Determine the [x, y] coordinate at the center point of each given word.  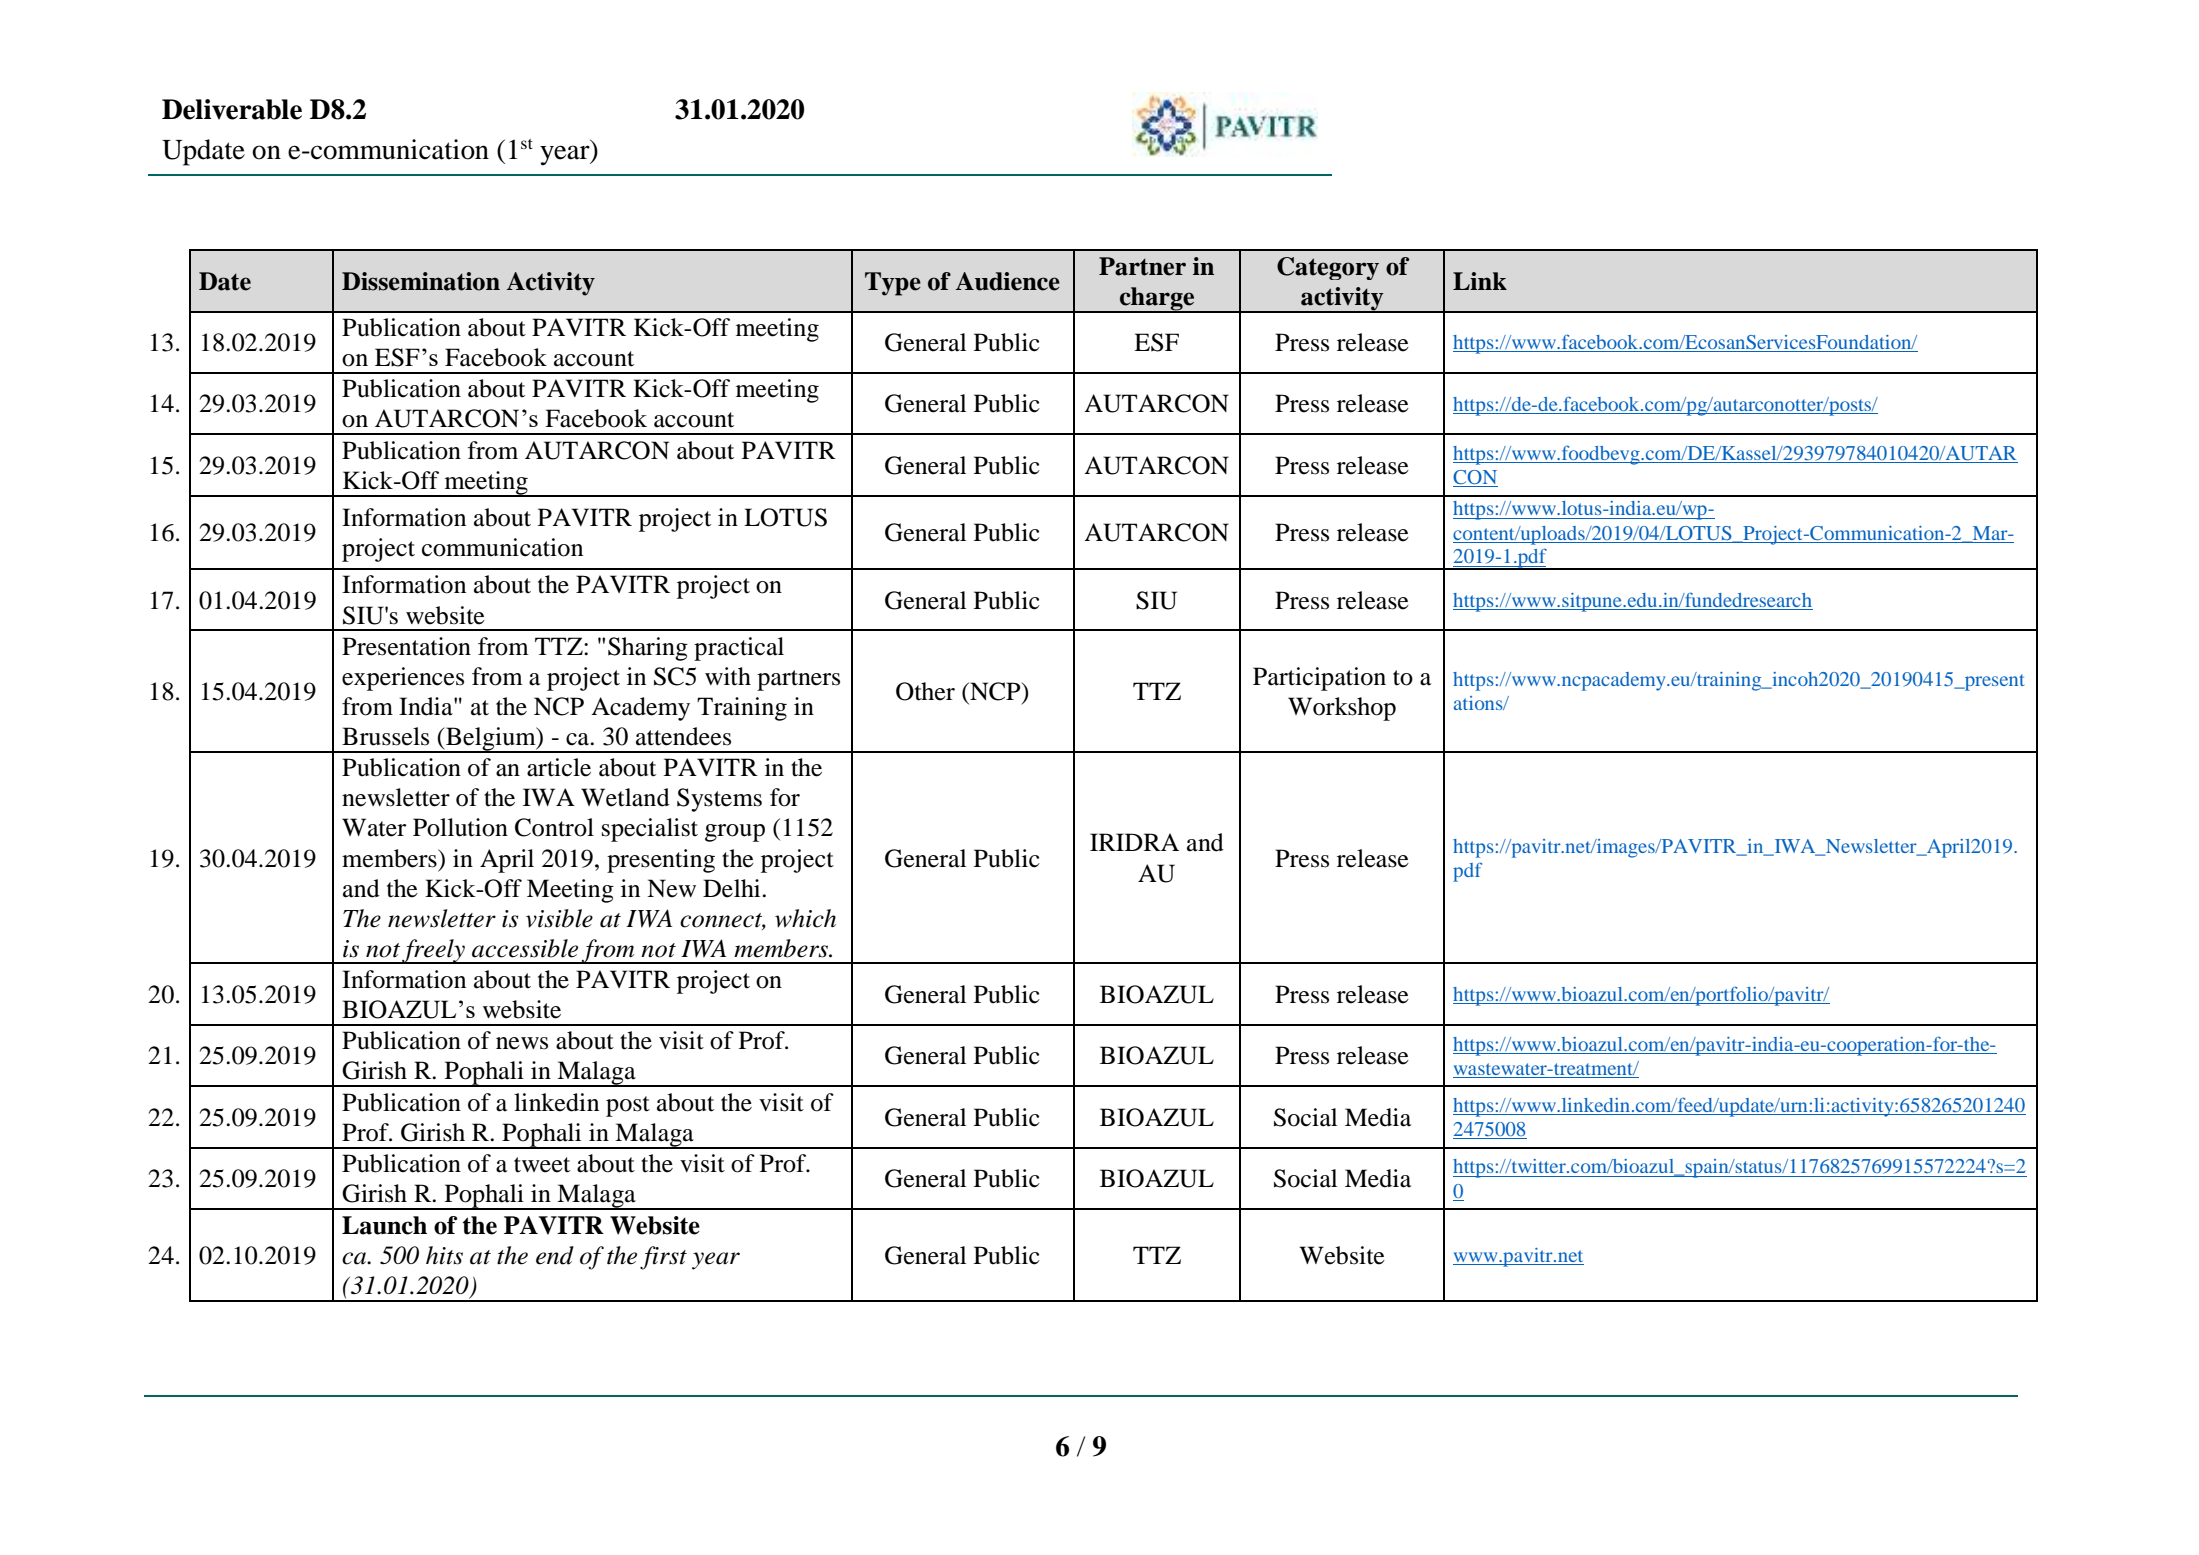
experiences [403, 679]
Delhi [733, 888]
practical [739, 649]
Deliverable [232, 109]
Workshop [1342, 709]
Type [893, 284]
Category [1328, 268]
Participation [1319, 679]
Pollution [460, 827]
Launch [384, 1225]
